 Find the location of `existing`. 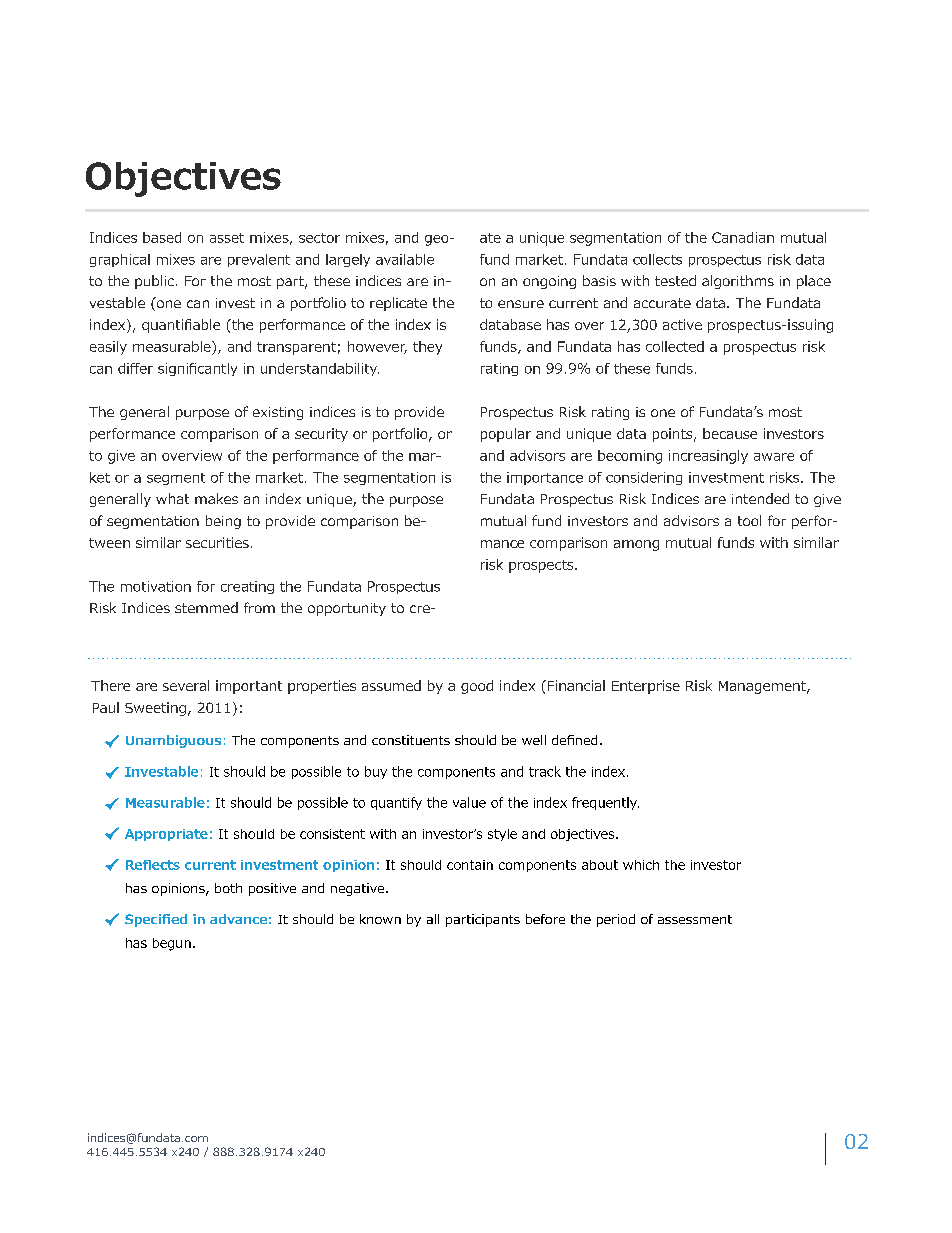

existing is located at coordinates (278, 413).
